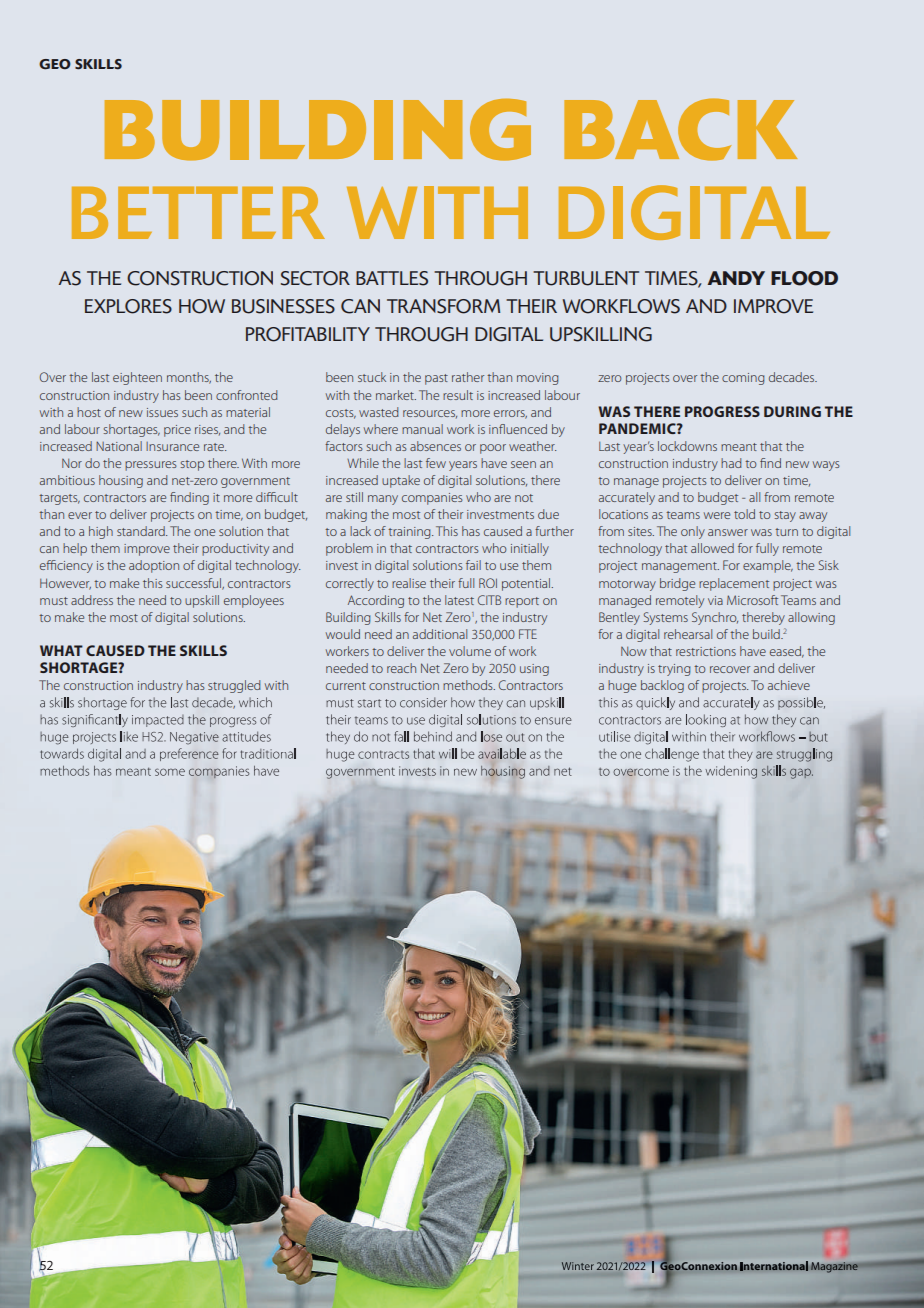 The width and height of the page is (924, 1308). What do you see at coordinates (736, 278) in the page?
I see `ANDY` at bounding box center [736, 278].
